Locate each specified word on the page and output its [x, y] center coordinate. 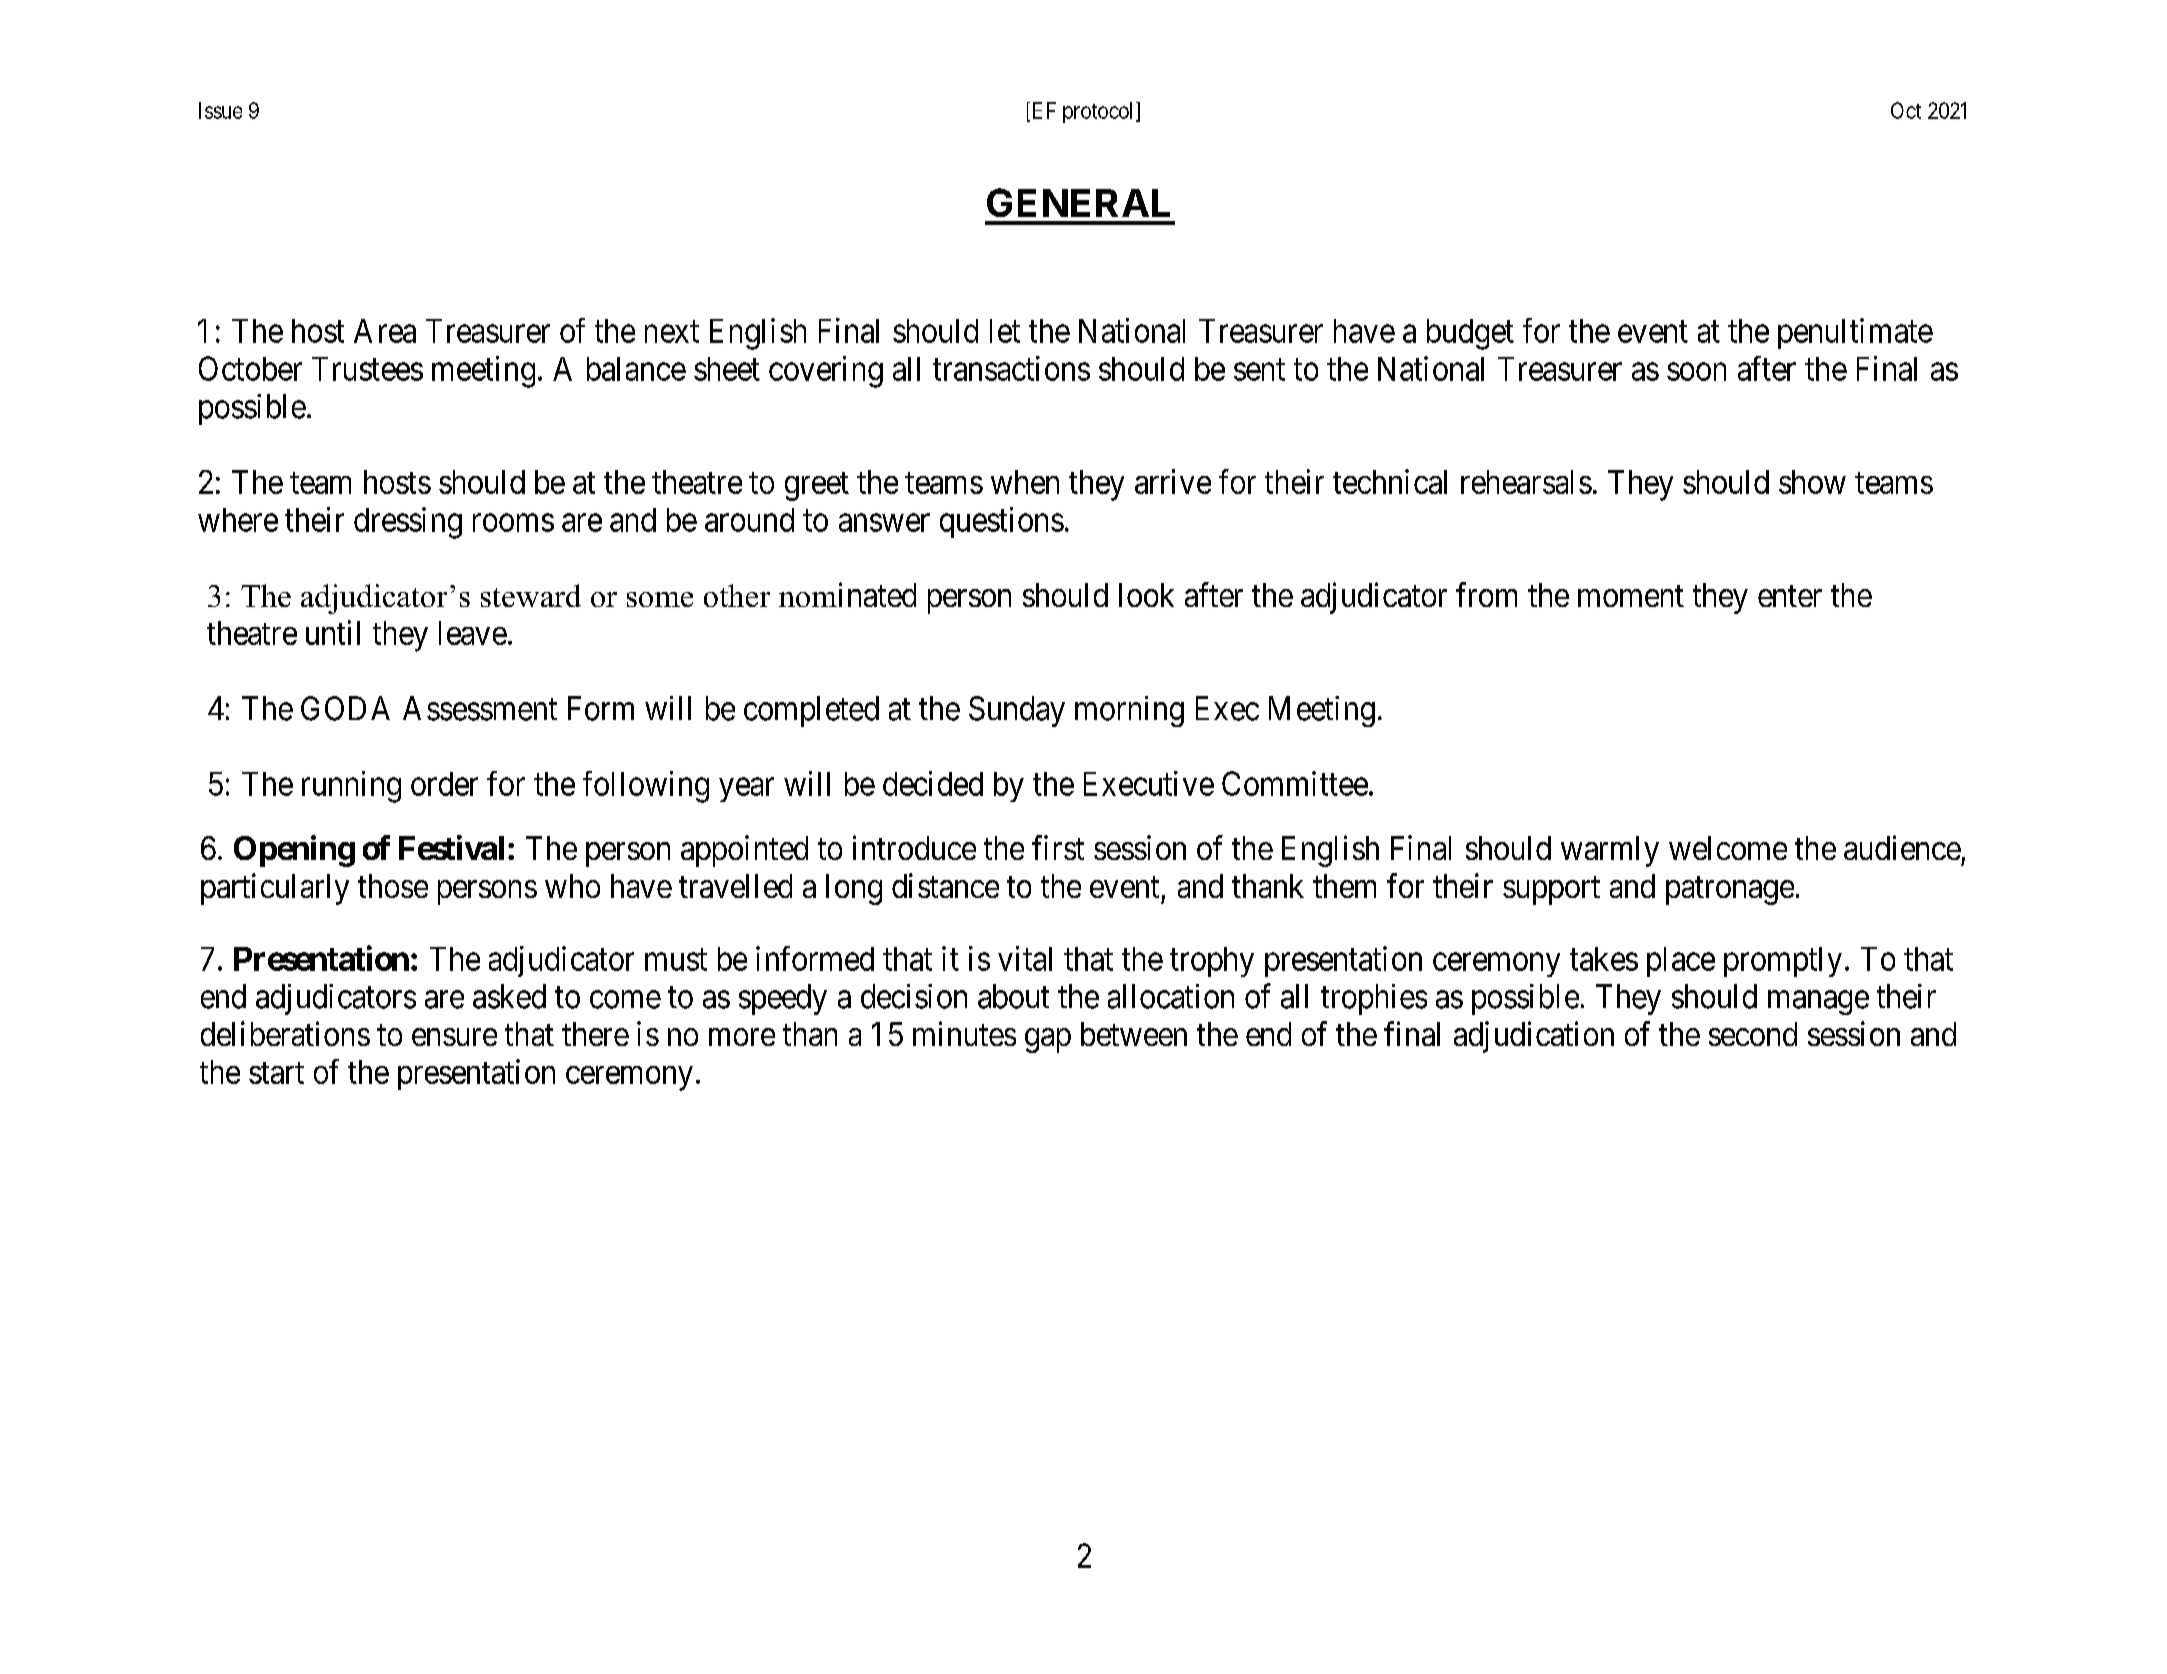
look [1146, 595]
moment [1631, 596]
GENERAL [1078, 202]
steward [531, 595]
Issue [220, 110]
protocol [1100, 112]
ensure [454, 1037]
